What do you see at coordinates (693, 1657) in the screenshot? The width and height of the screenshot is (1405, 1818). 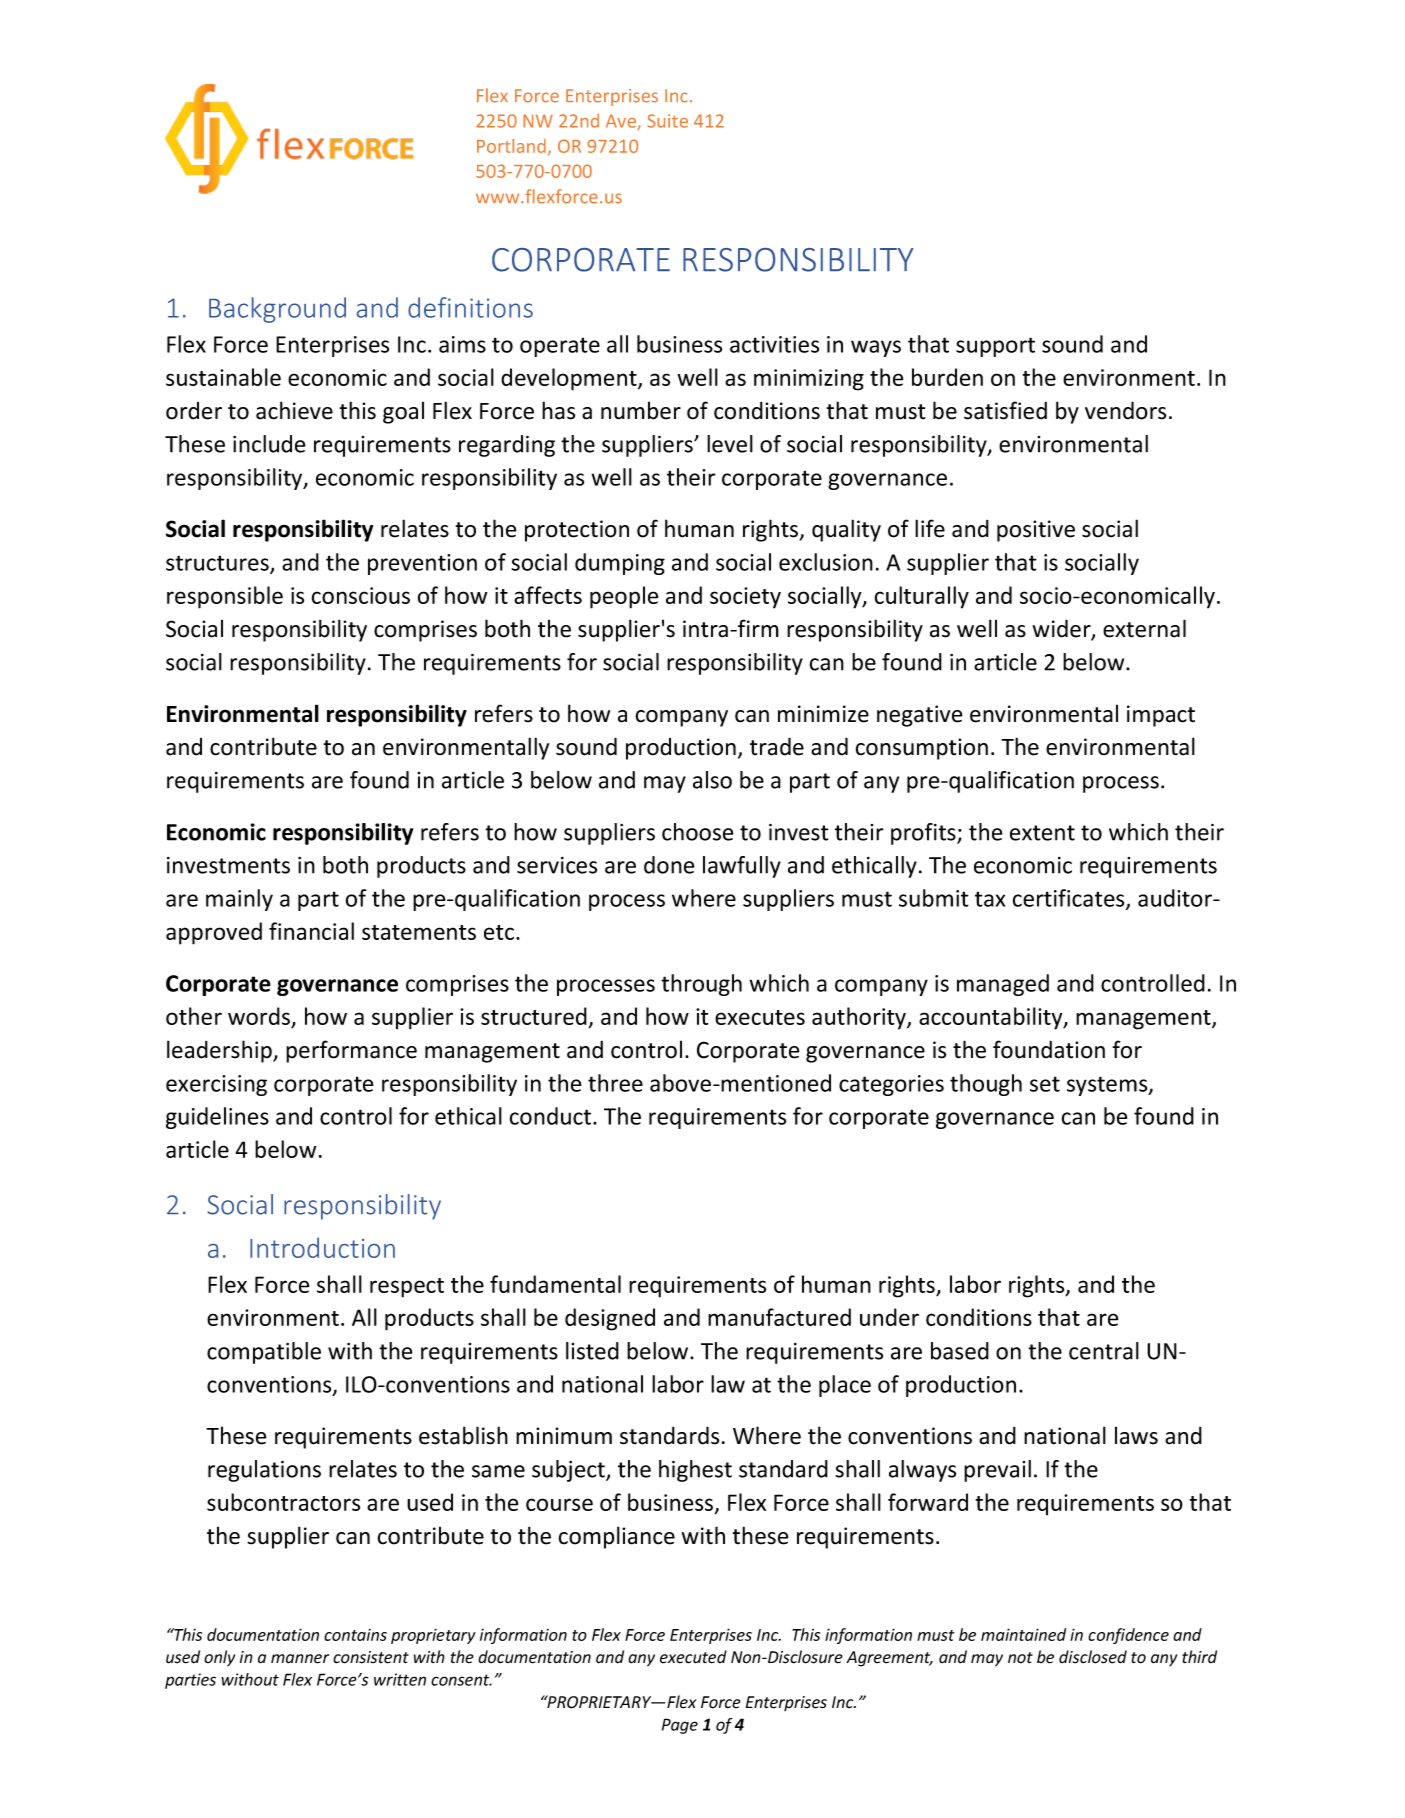 I see `executed` at bounding box center [693, 1657].
